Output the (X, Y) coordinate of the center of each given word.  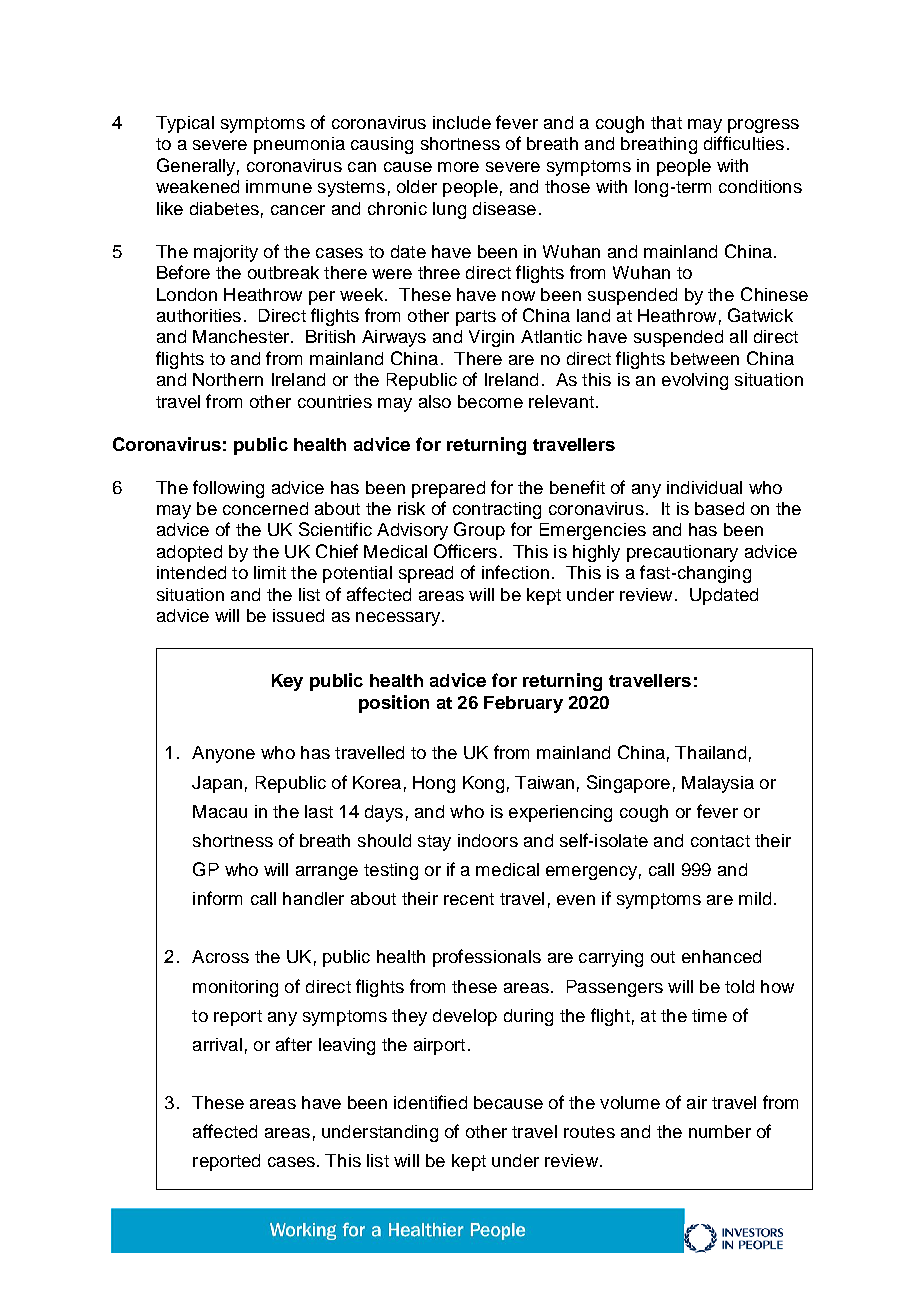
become (490, 401)
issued (298, 615)
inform (217, 898)
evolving (695, 381)
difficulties (744, 143)
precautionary (682, 553)
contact (720, 841)
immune (279, 186)
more (458, 167)
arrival (217, 1044)
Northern (228, 379)
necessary (399, 619)
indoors (488, 840)
